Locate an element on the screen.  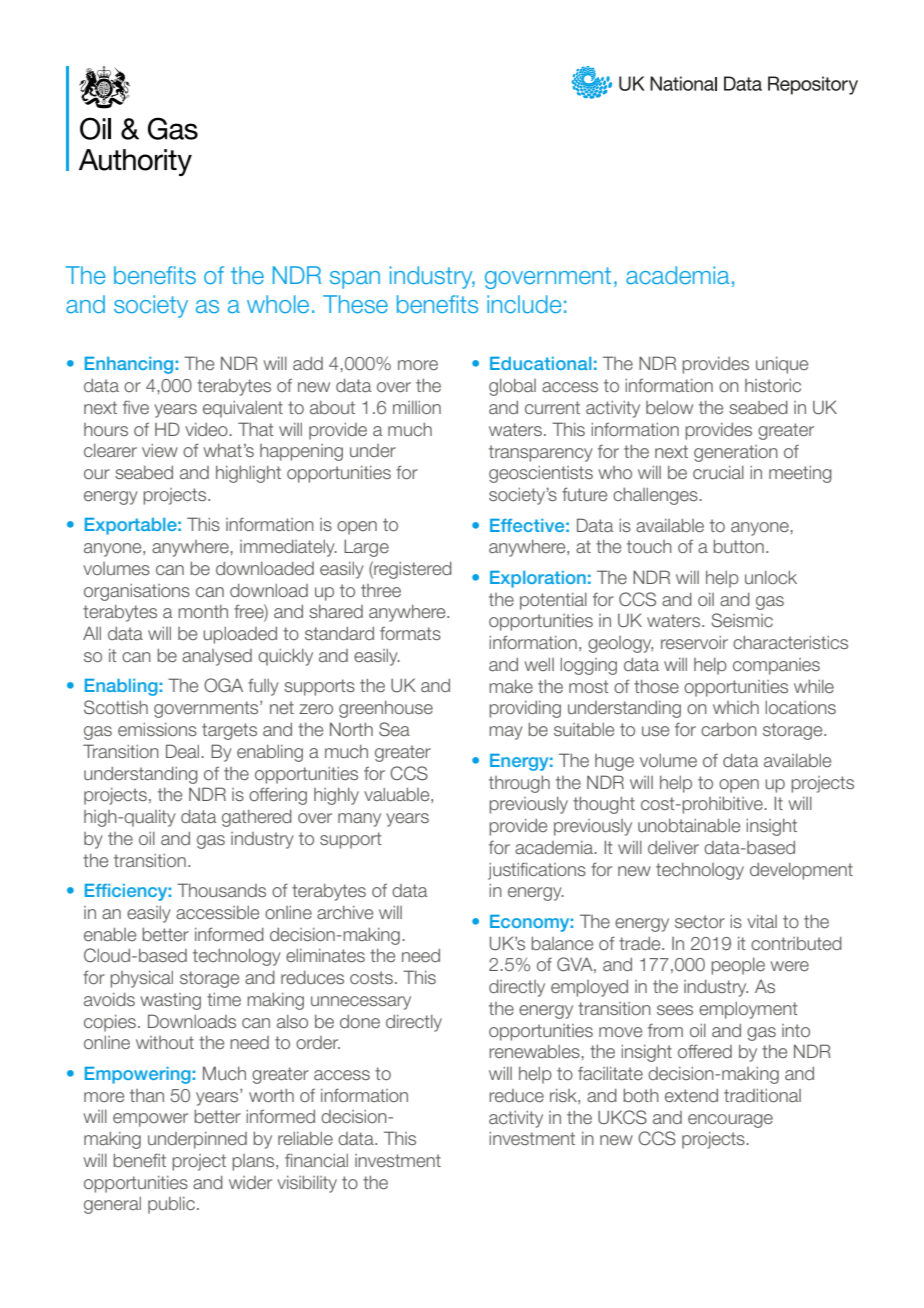
whole is located at coordinates (278, 304).
